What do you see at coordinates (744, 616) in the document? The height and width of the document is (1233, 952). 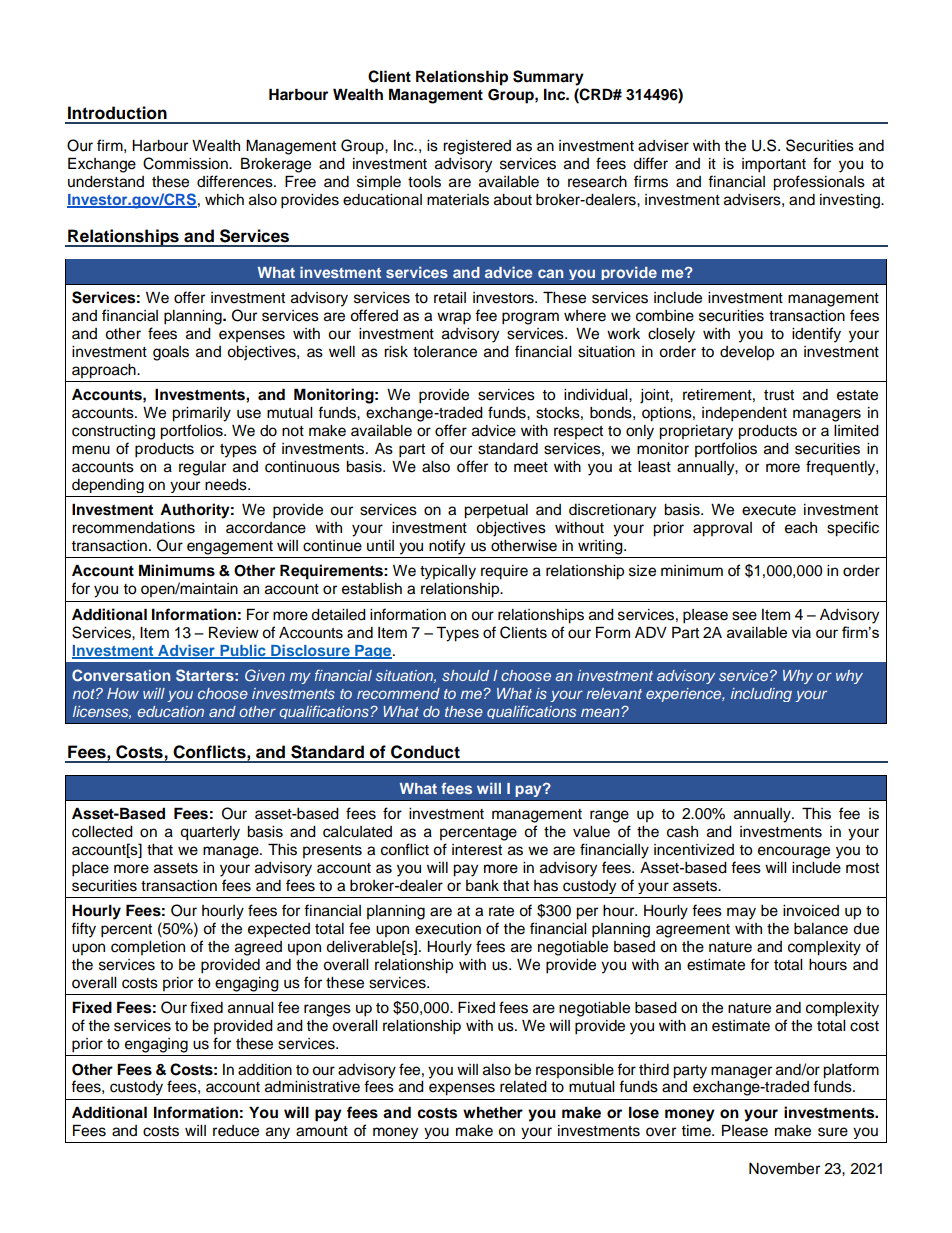 I see `see` at bounding box center [744, 616].
